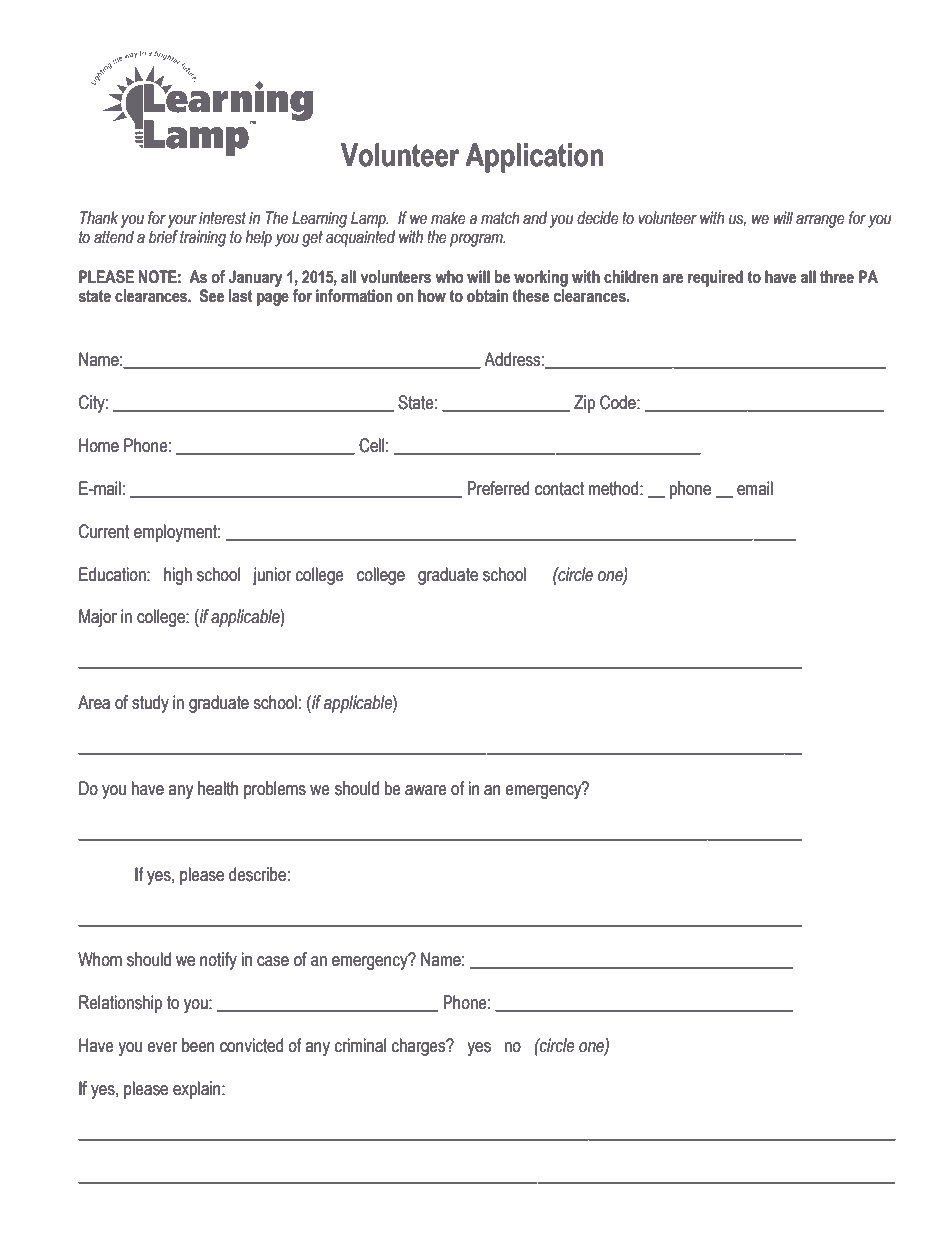 The height and width of the screenshot is (1233, 952). What do you see at coordinates (218, 788) in the screenshot?
I see `health` at bounding box center [218, 788].
